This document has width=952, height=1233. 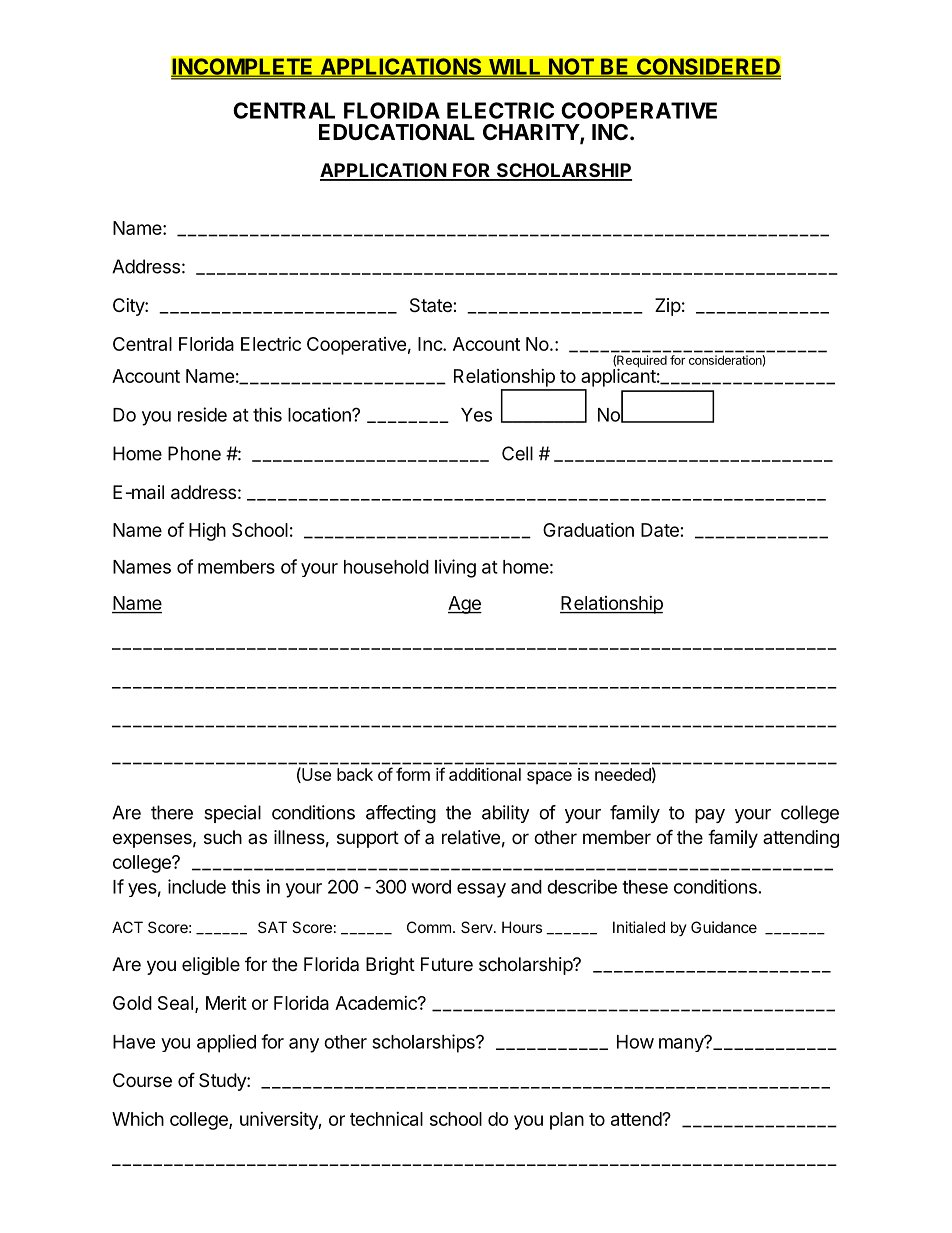 What do you see at coordinates (465, 605) in the document?
I see `Age` at bounding box center [465, 605].
